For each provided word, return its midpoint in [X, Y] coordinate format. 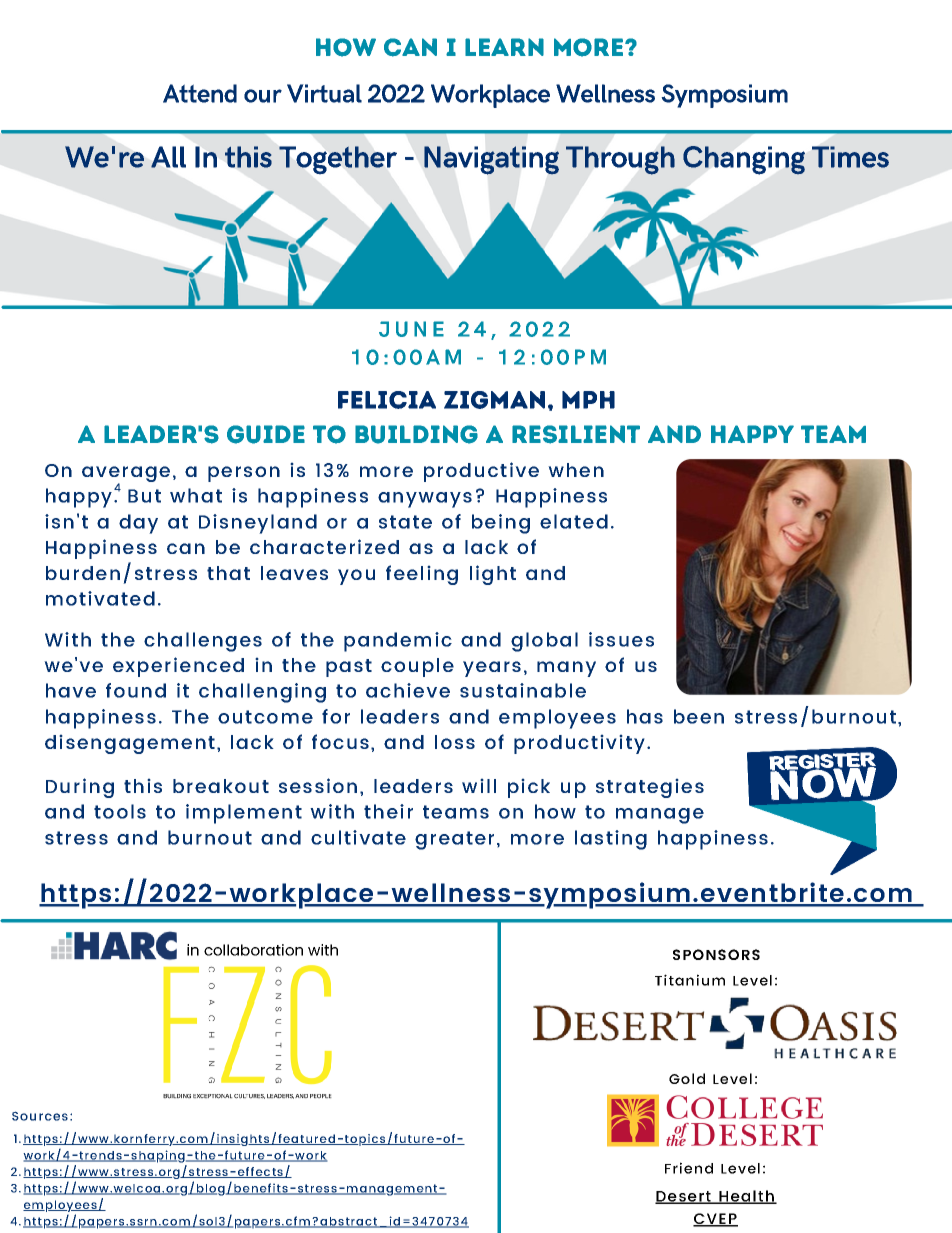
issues [621, 639]
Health [746, 1197]
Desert [684, 1197]
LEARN [504, 47]
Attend [200, 93]
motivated [100, 598]
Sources [40, 1116]
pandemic [398, 642]
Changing [744, 160]
